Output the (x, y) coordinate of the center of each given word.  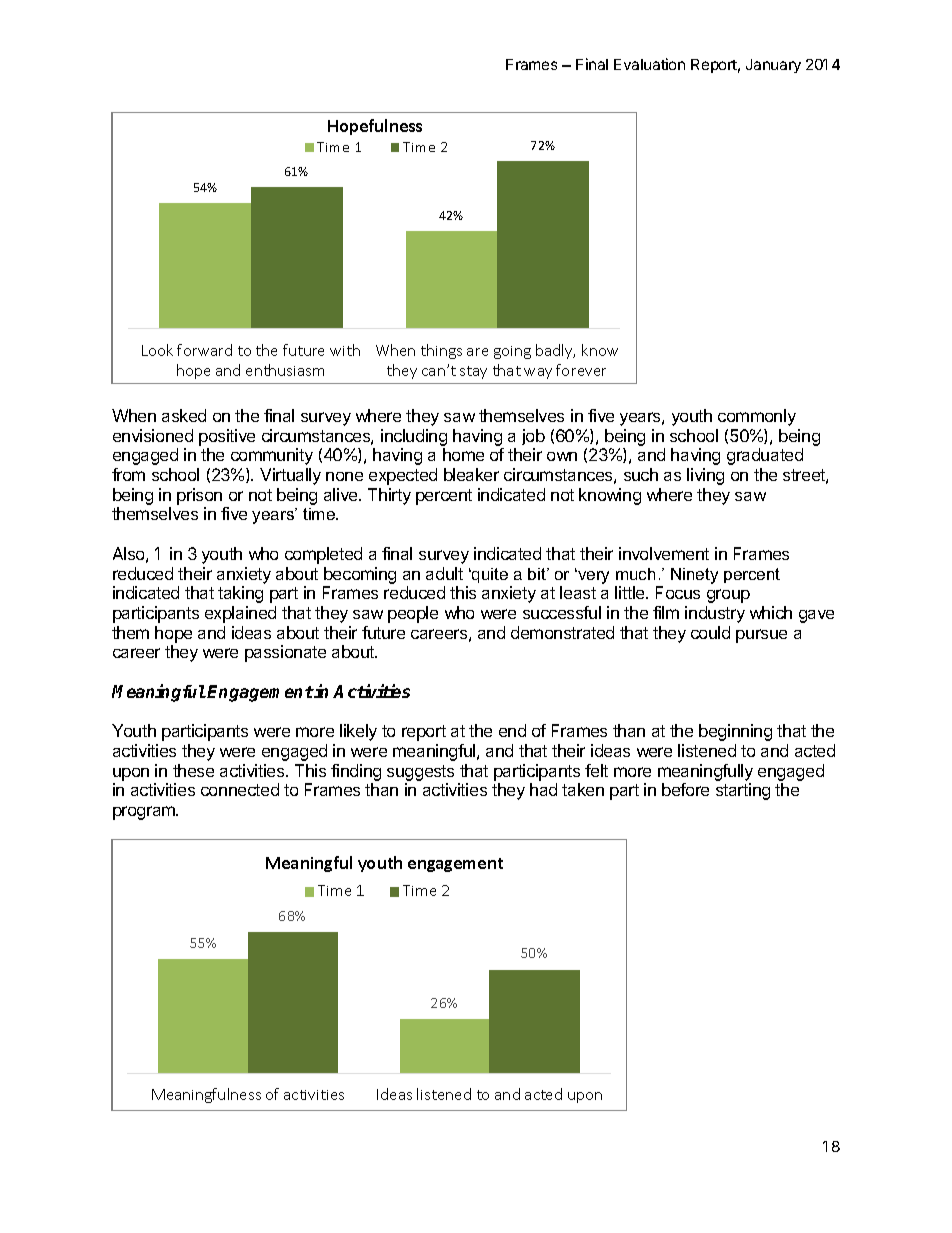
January (773, 66)
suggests (420, 773)
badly (555, 351)
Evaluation (649, 64)
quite (489, 575)
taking (240, 594)
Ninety (694, 576)
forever (581, 370)
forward (204, 350)
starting (743, 791)
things (441, 351)
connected (240, 789)
